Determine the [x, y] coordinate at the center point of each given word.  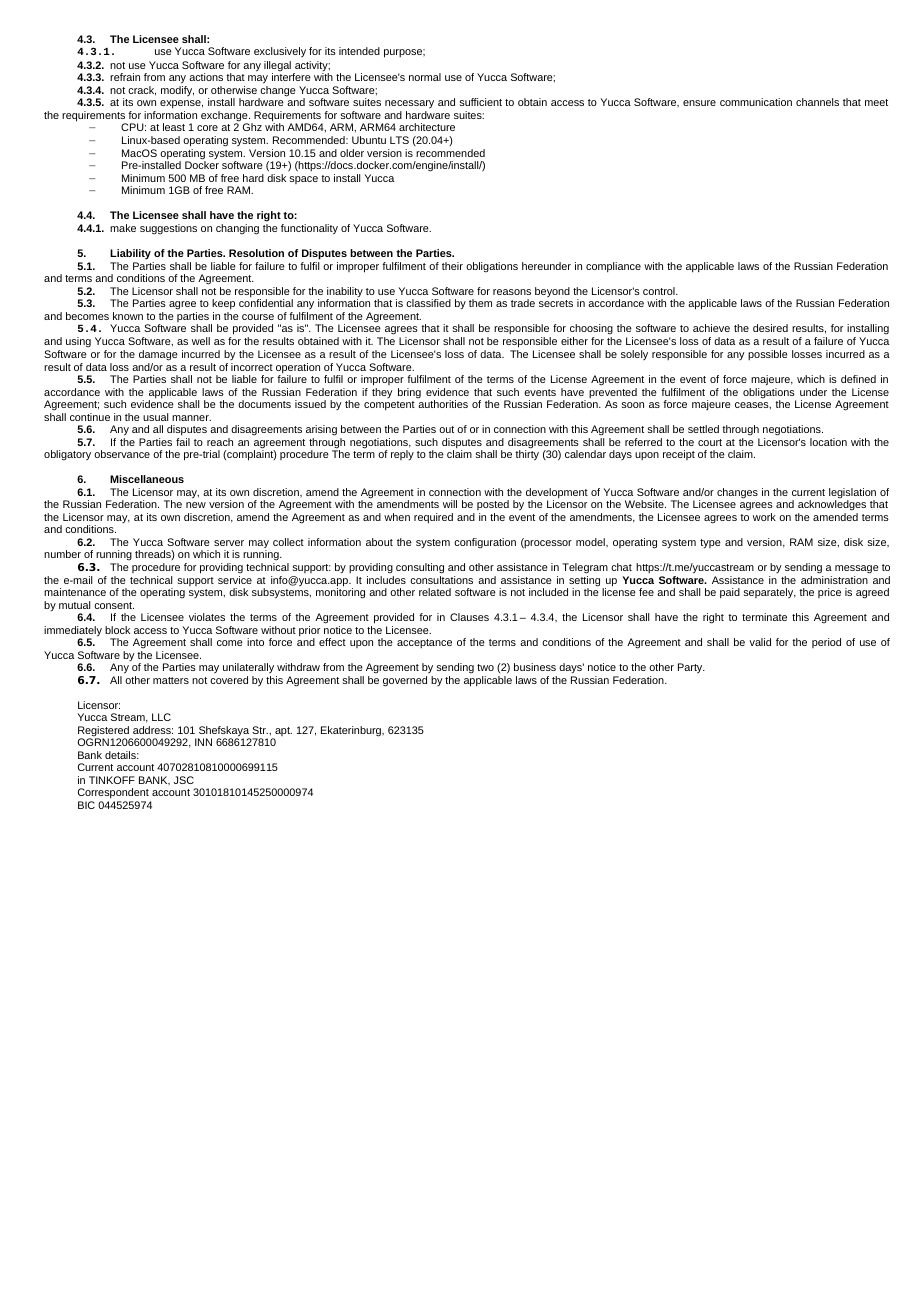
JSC [184, 780]
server [229, 543]
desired [770, 328]
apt [282, 733]
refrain [125, 77]
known [128, 316]
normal [425, 77]
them [480, 303]
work [764, 517]
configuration [485, 543]
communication [756, 102]
